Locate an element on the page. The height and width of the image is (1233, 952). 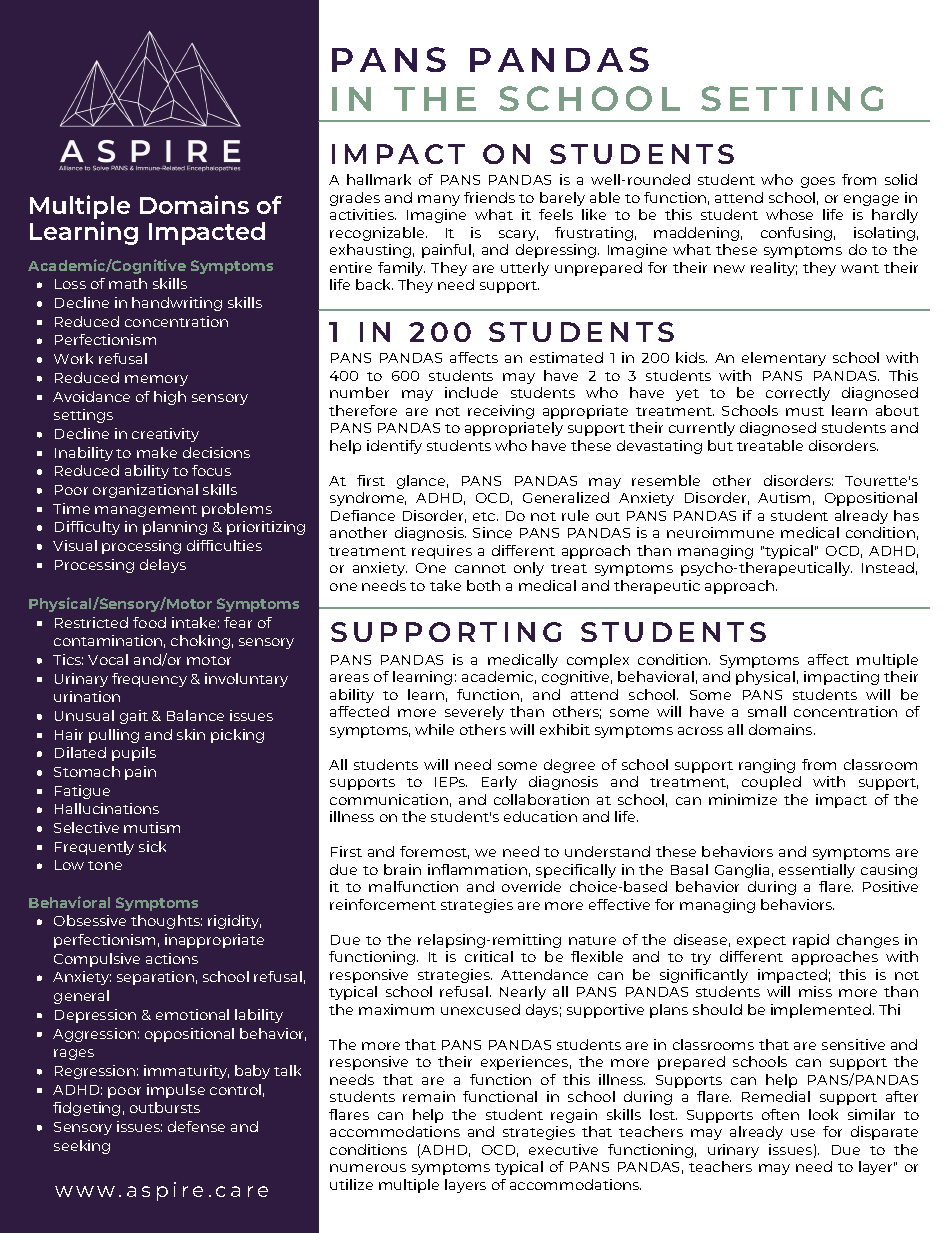
collaboration is located at coordinates (541, 799).
